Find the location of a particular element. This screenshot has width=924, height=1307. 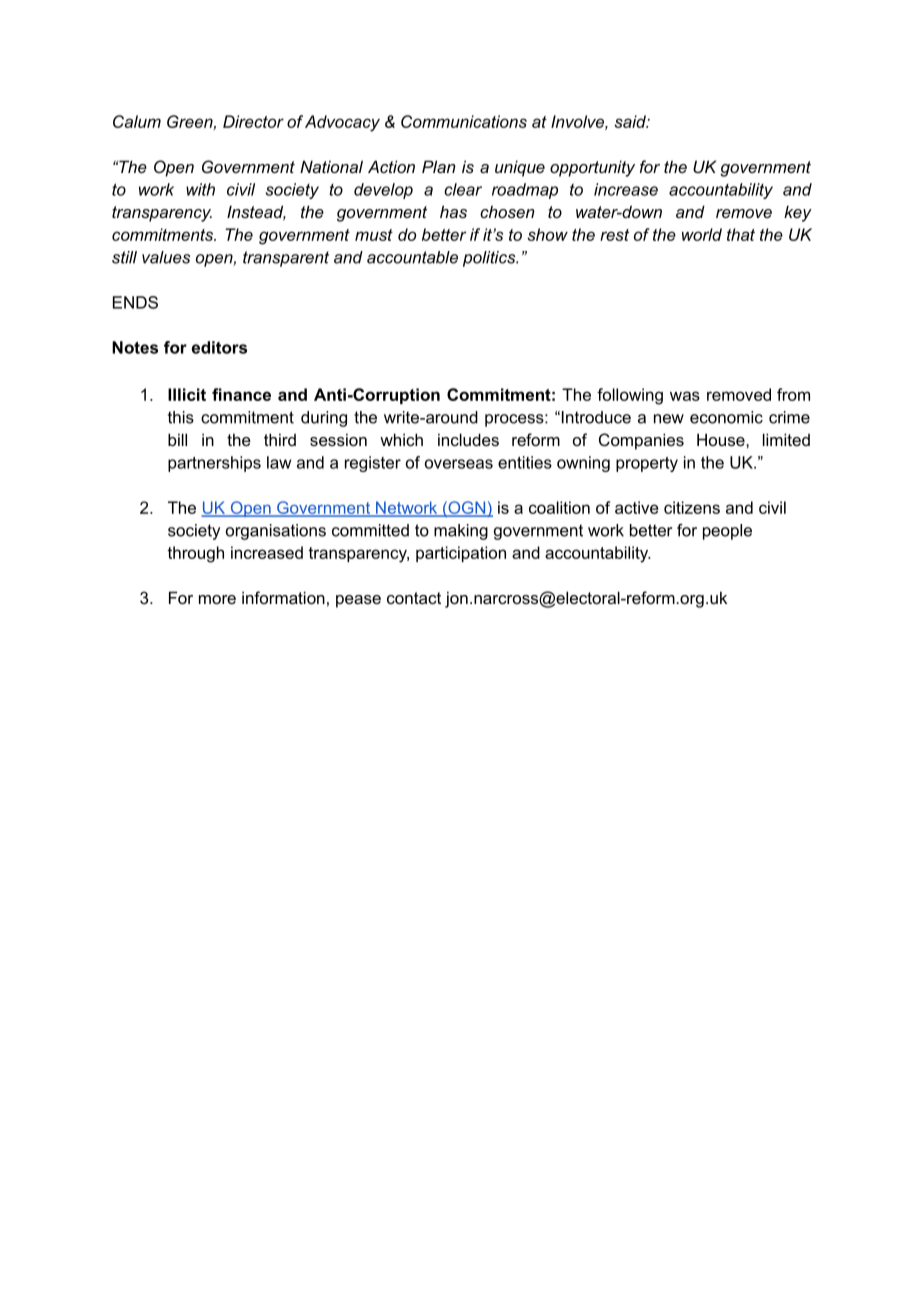

Director is located at coordinates (253, 121).
